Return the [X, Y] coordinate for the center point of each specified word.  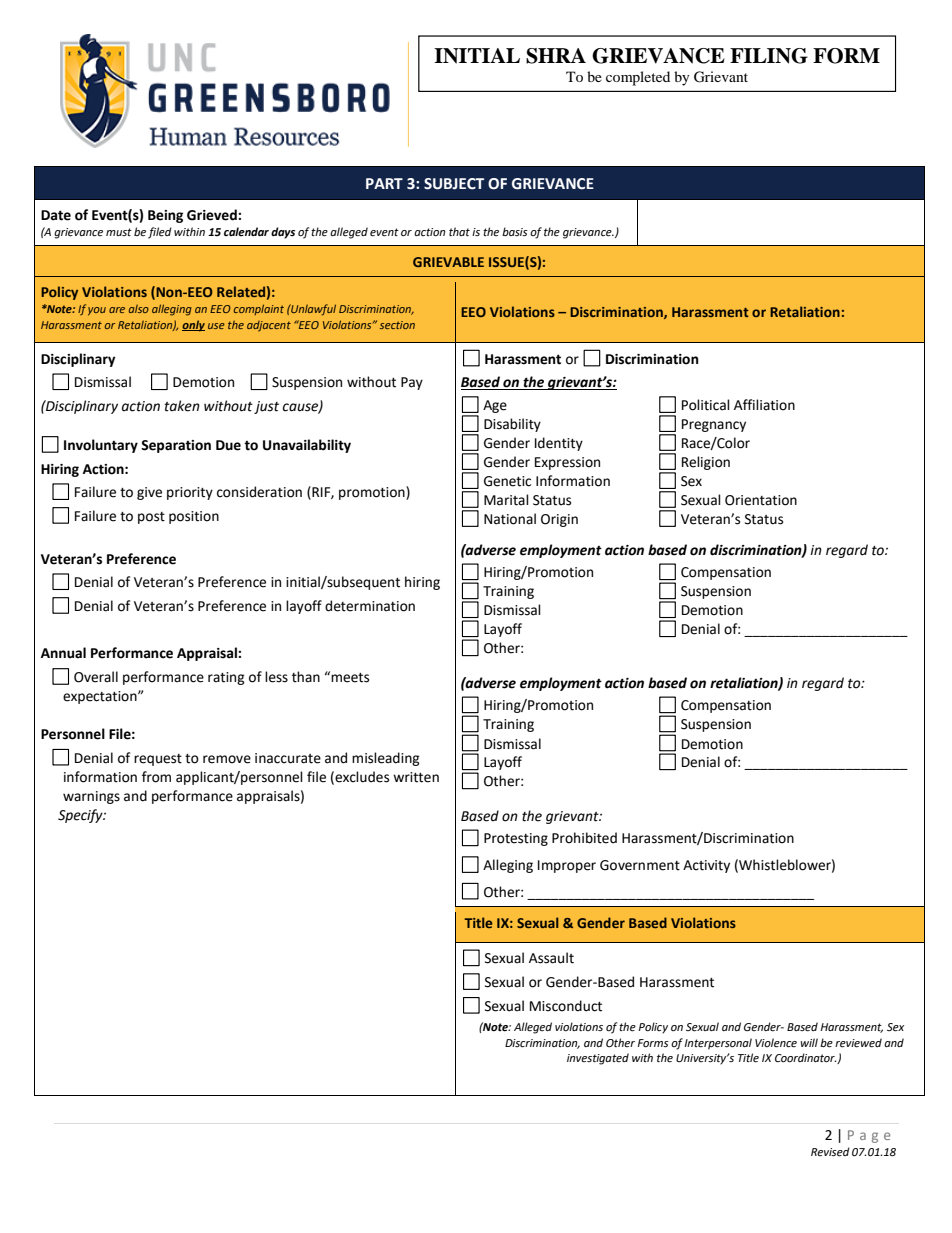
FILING [769, 56]
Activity [706, 866]
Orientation [761, 500]
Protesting [516, 839]
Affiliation [764, 405]
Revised [830, 1152]
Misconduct [566, 1006]
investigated [598, 1059]
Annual [63, 653]
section [397, 325]
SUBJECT [454, 184]
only [193, 326]
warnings [91, 797]
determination [370, 606]
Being [165, 216]
